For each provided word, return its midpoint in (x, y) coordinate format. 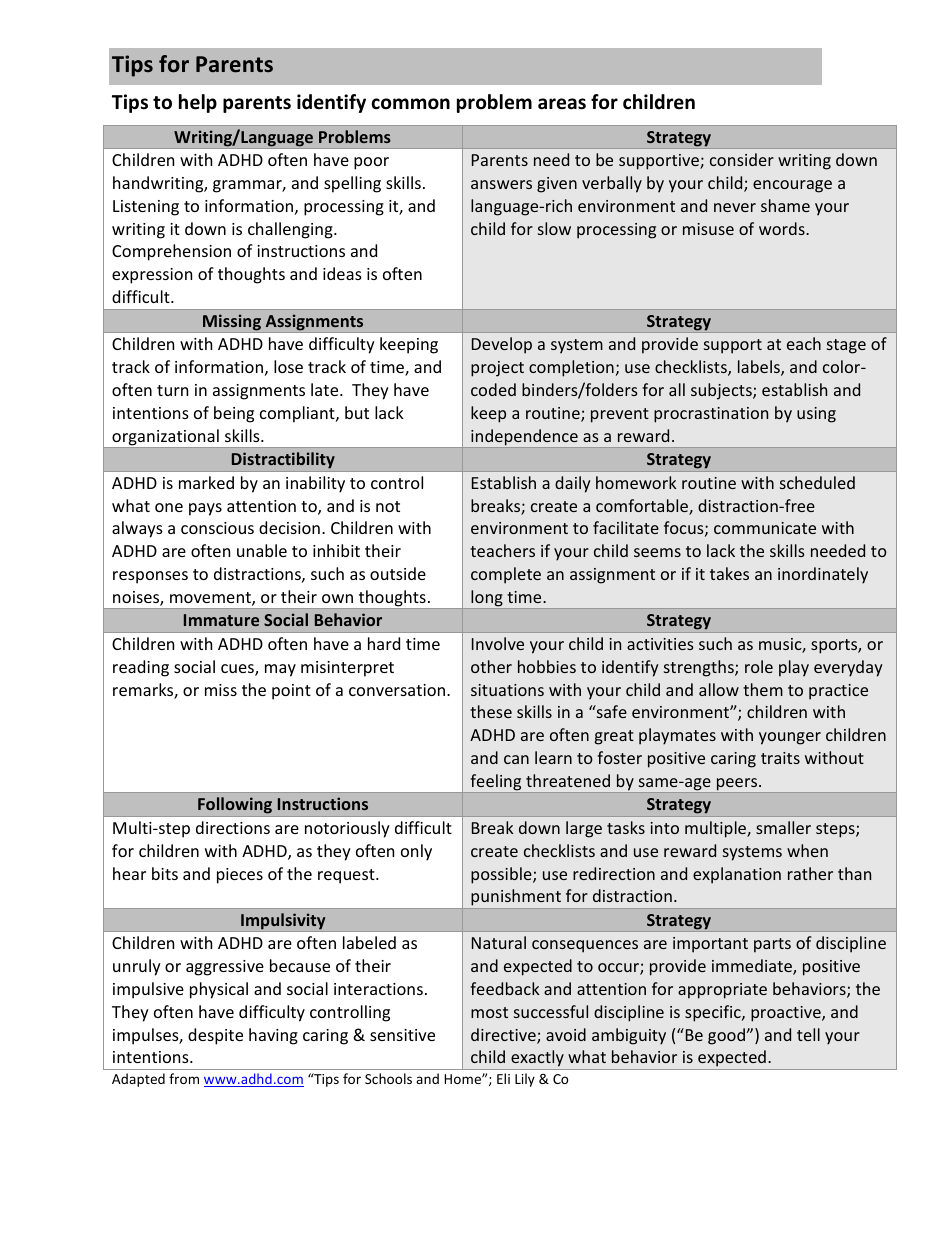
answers (501, 184)
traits (780, 758)
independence (524, 438)
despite (215, 1036)
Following (235, 807)
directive (504, 1036)
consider (742, 159)
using (816, 415)
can (516, 759)
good (726, 1036)
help (198, 103)
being (234, 414)
